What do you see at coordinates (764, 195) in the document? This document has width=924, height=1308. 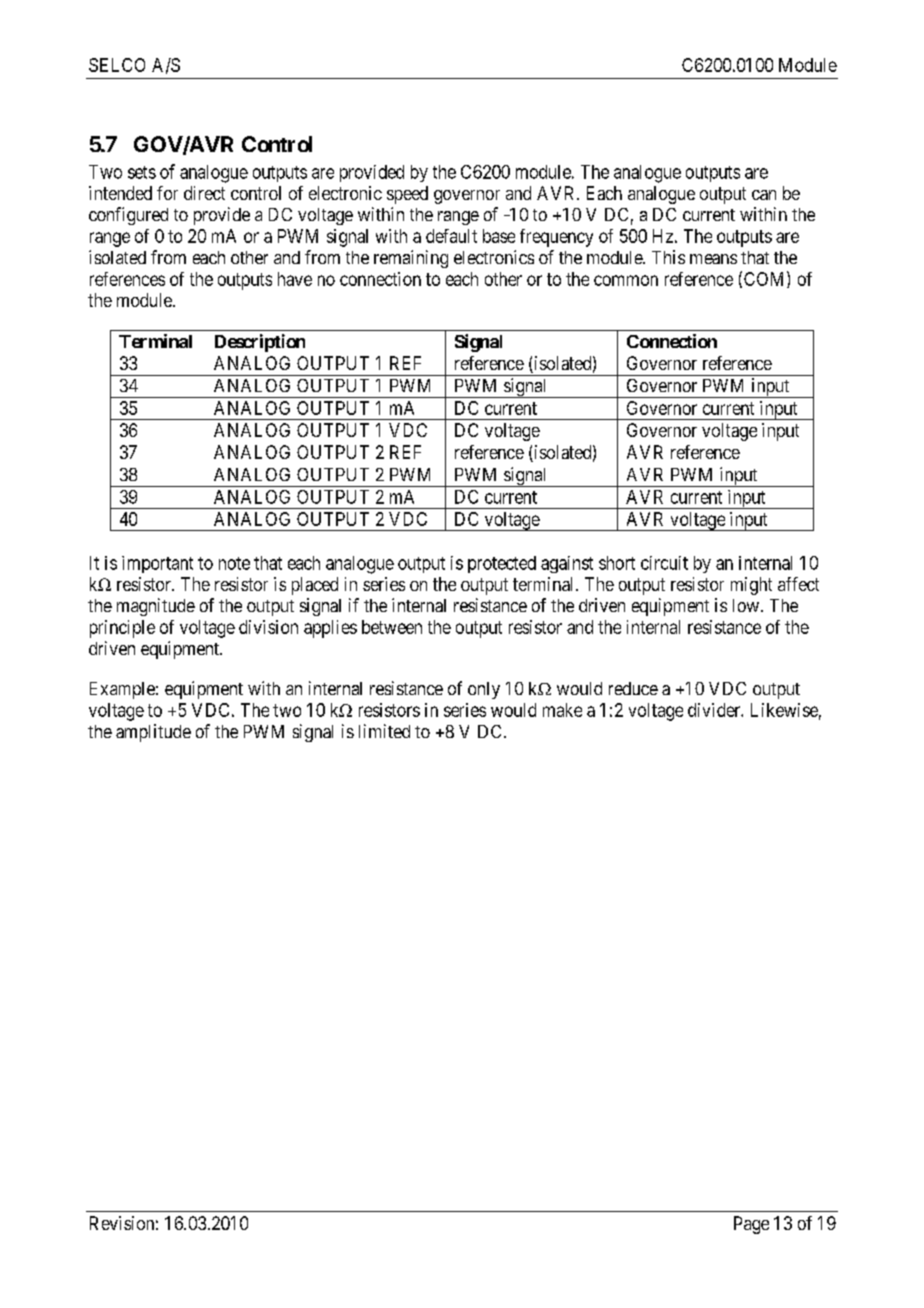 I see `can` at bounding box center [764, 195].
